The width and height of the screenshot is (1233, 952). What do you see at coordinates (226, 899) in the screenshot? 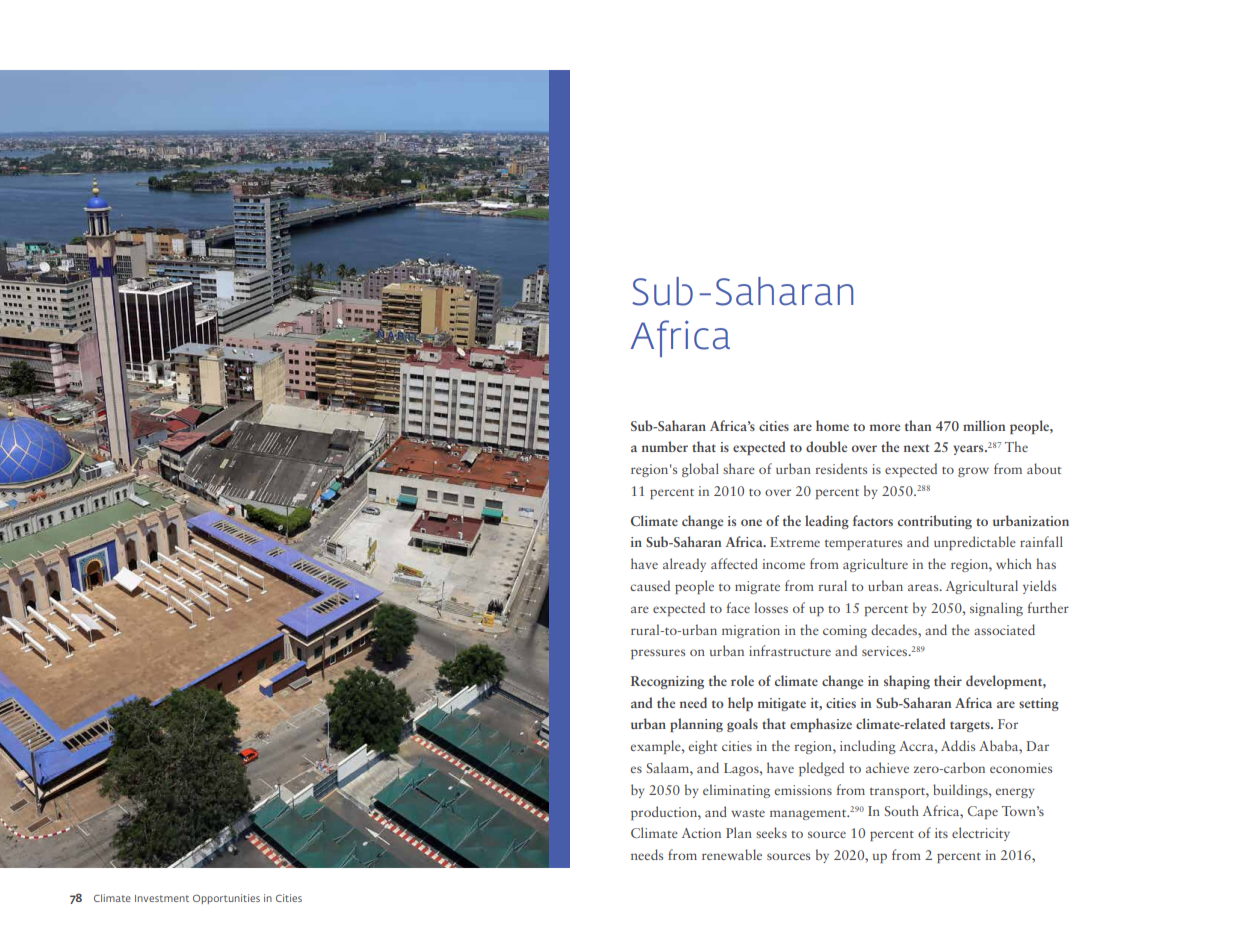
I see `Opportunities` at bounding box center [226, 899].
